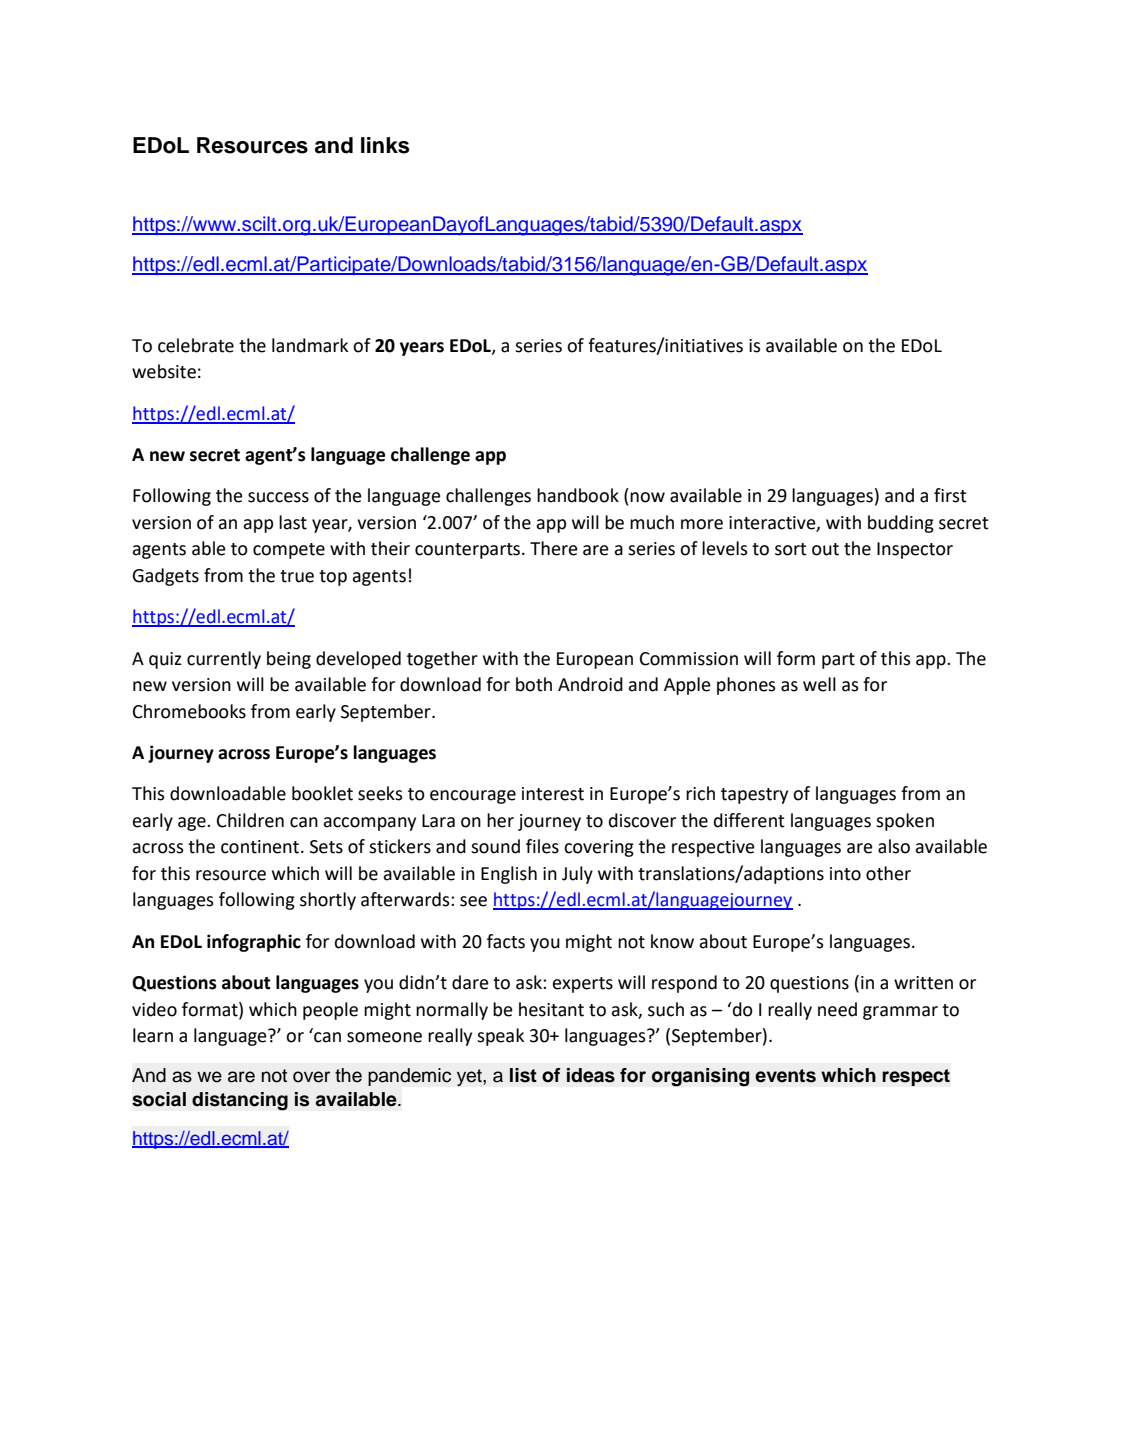  I want to click on well, so click(819, 684).
